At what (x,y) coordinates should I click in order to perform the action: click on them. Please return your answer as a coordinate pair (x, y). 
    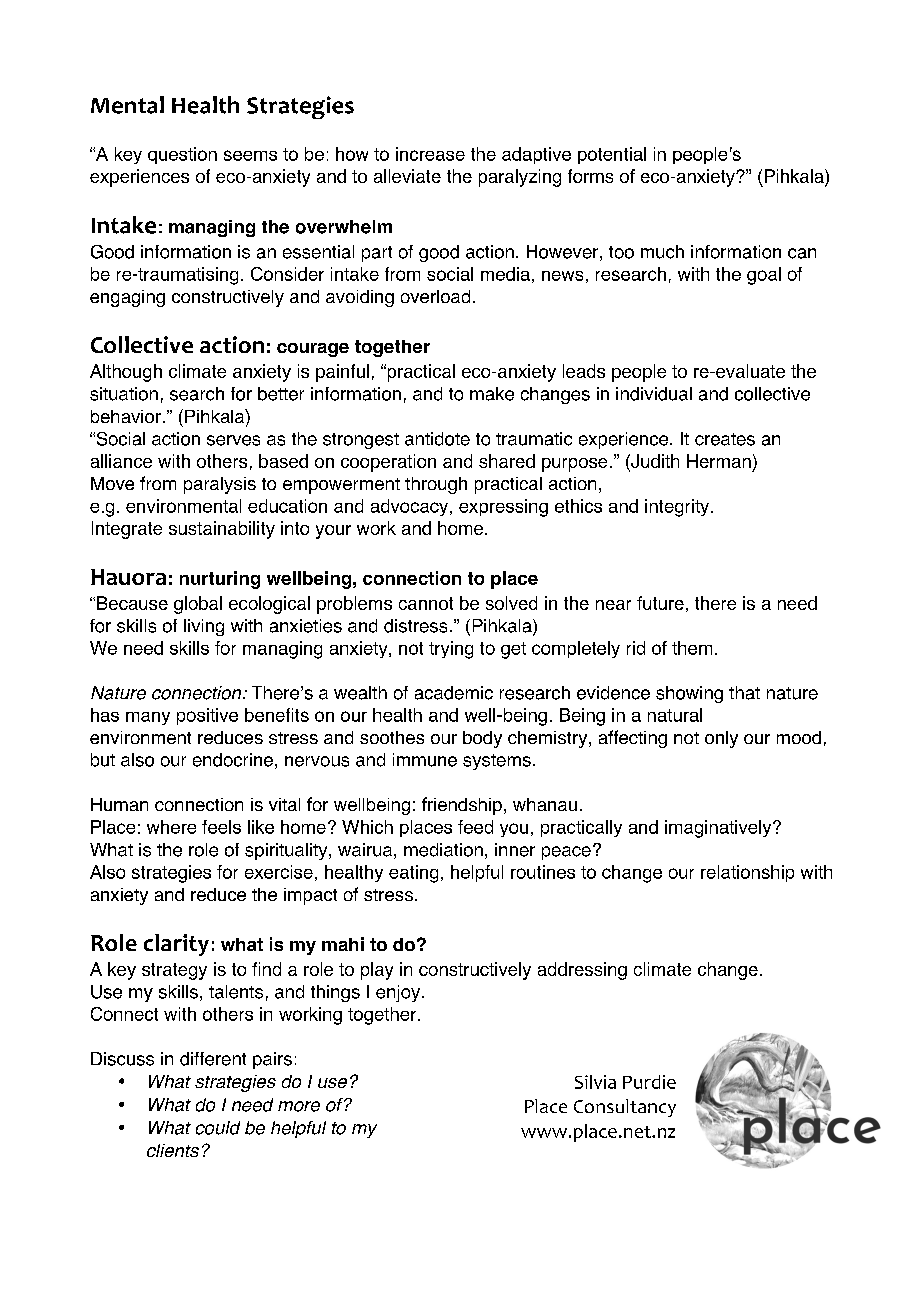
    Looking at the image, I should click on (692, 648).
